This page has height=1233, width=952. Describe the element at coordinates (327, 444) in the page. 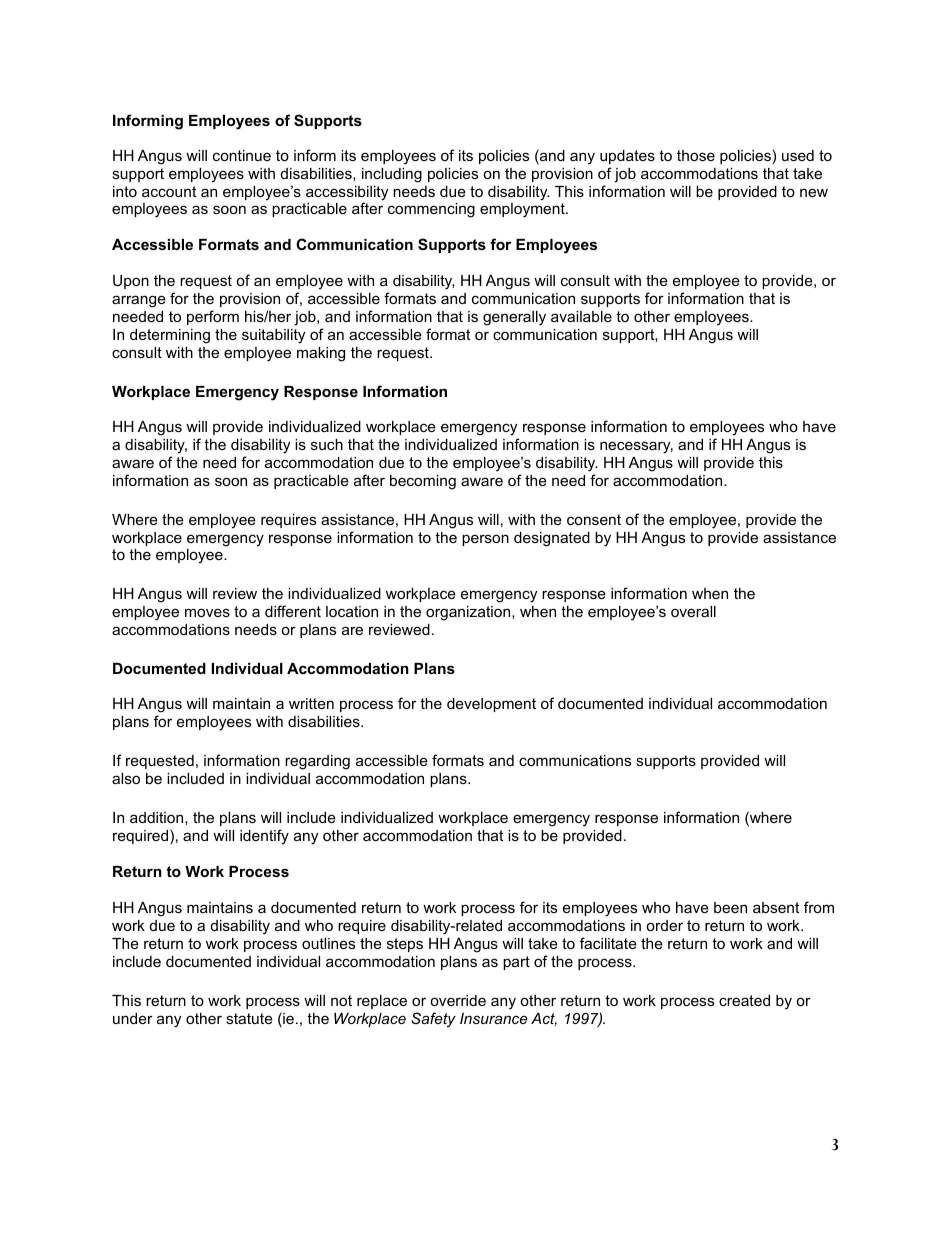

I see `such` at that location.
